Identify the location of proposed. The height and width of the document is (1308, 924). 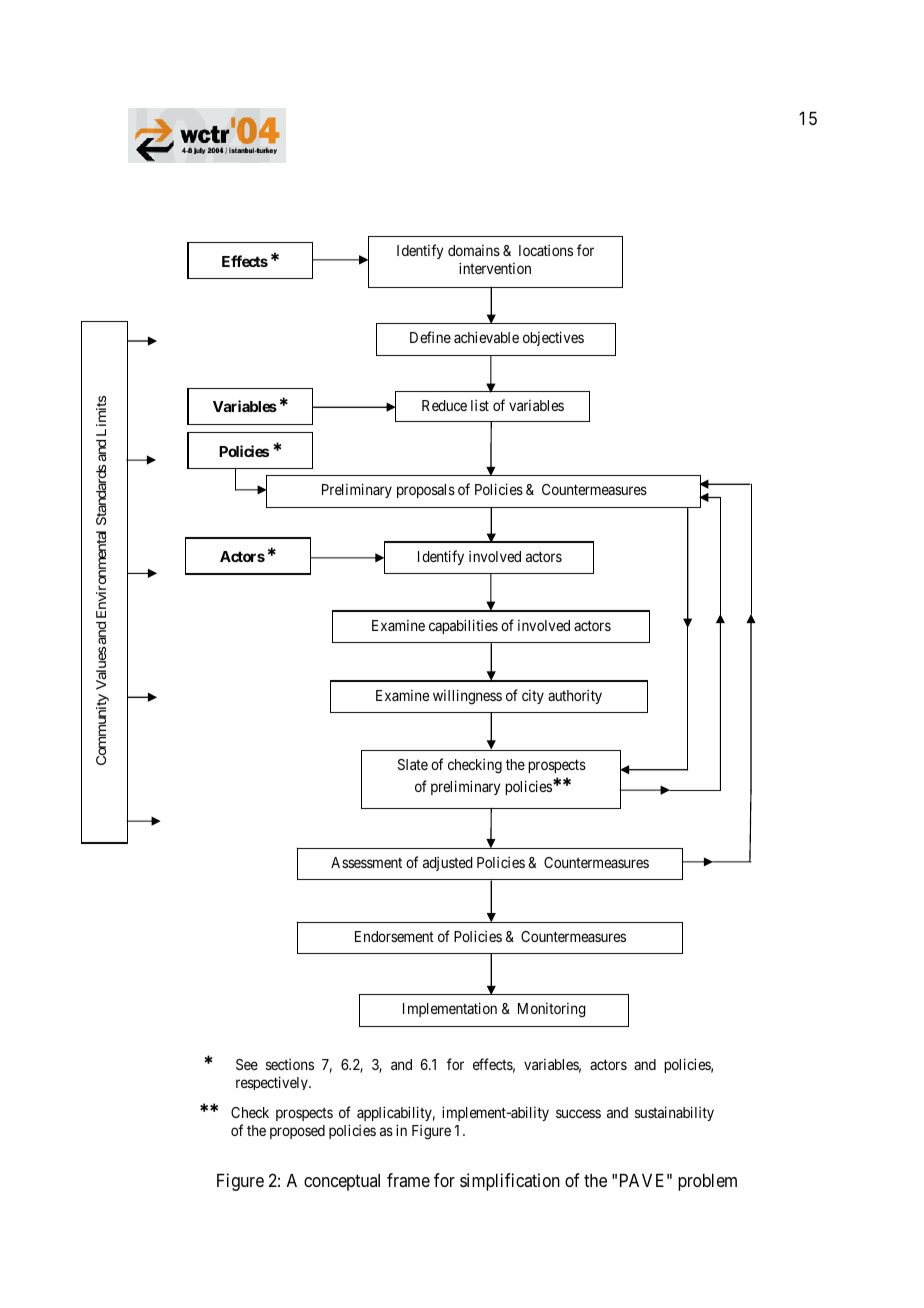
(297, 1132).
